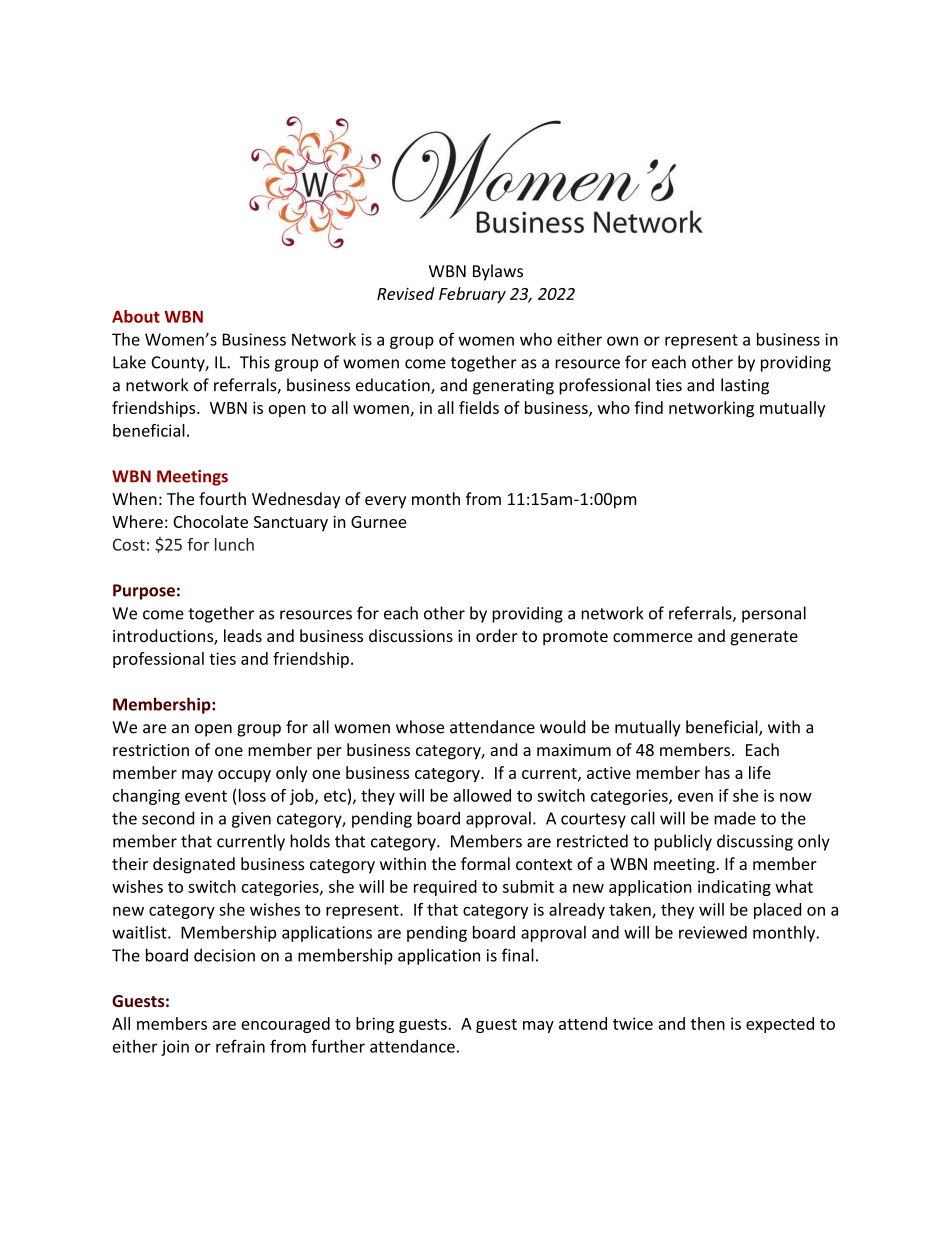  I want to click on About, so click(136, 316).
